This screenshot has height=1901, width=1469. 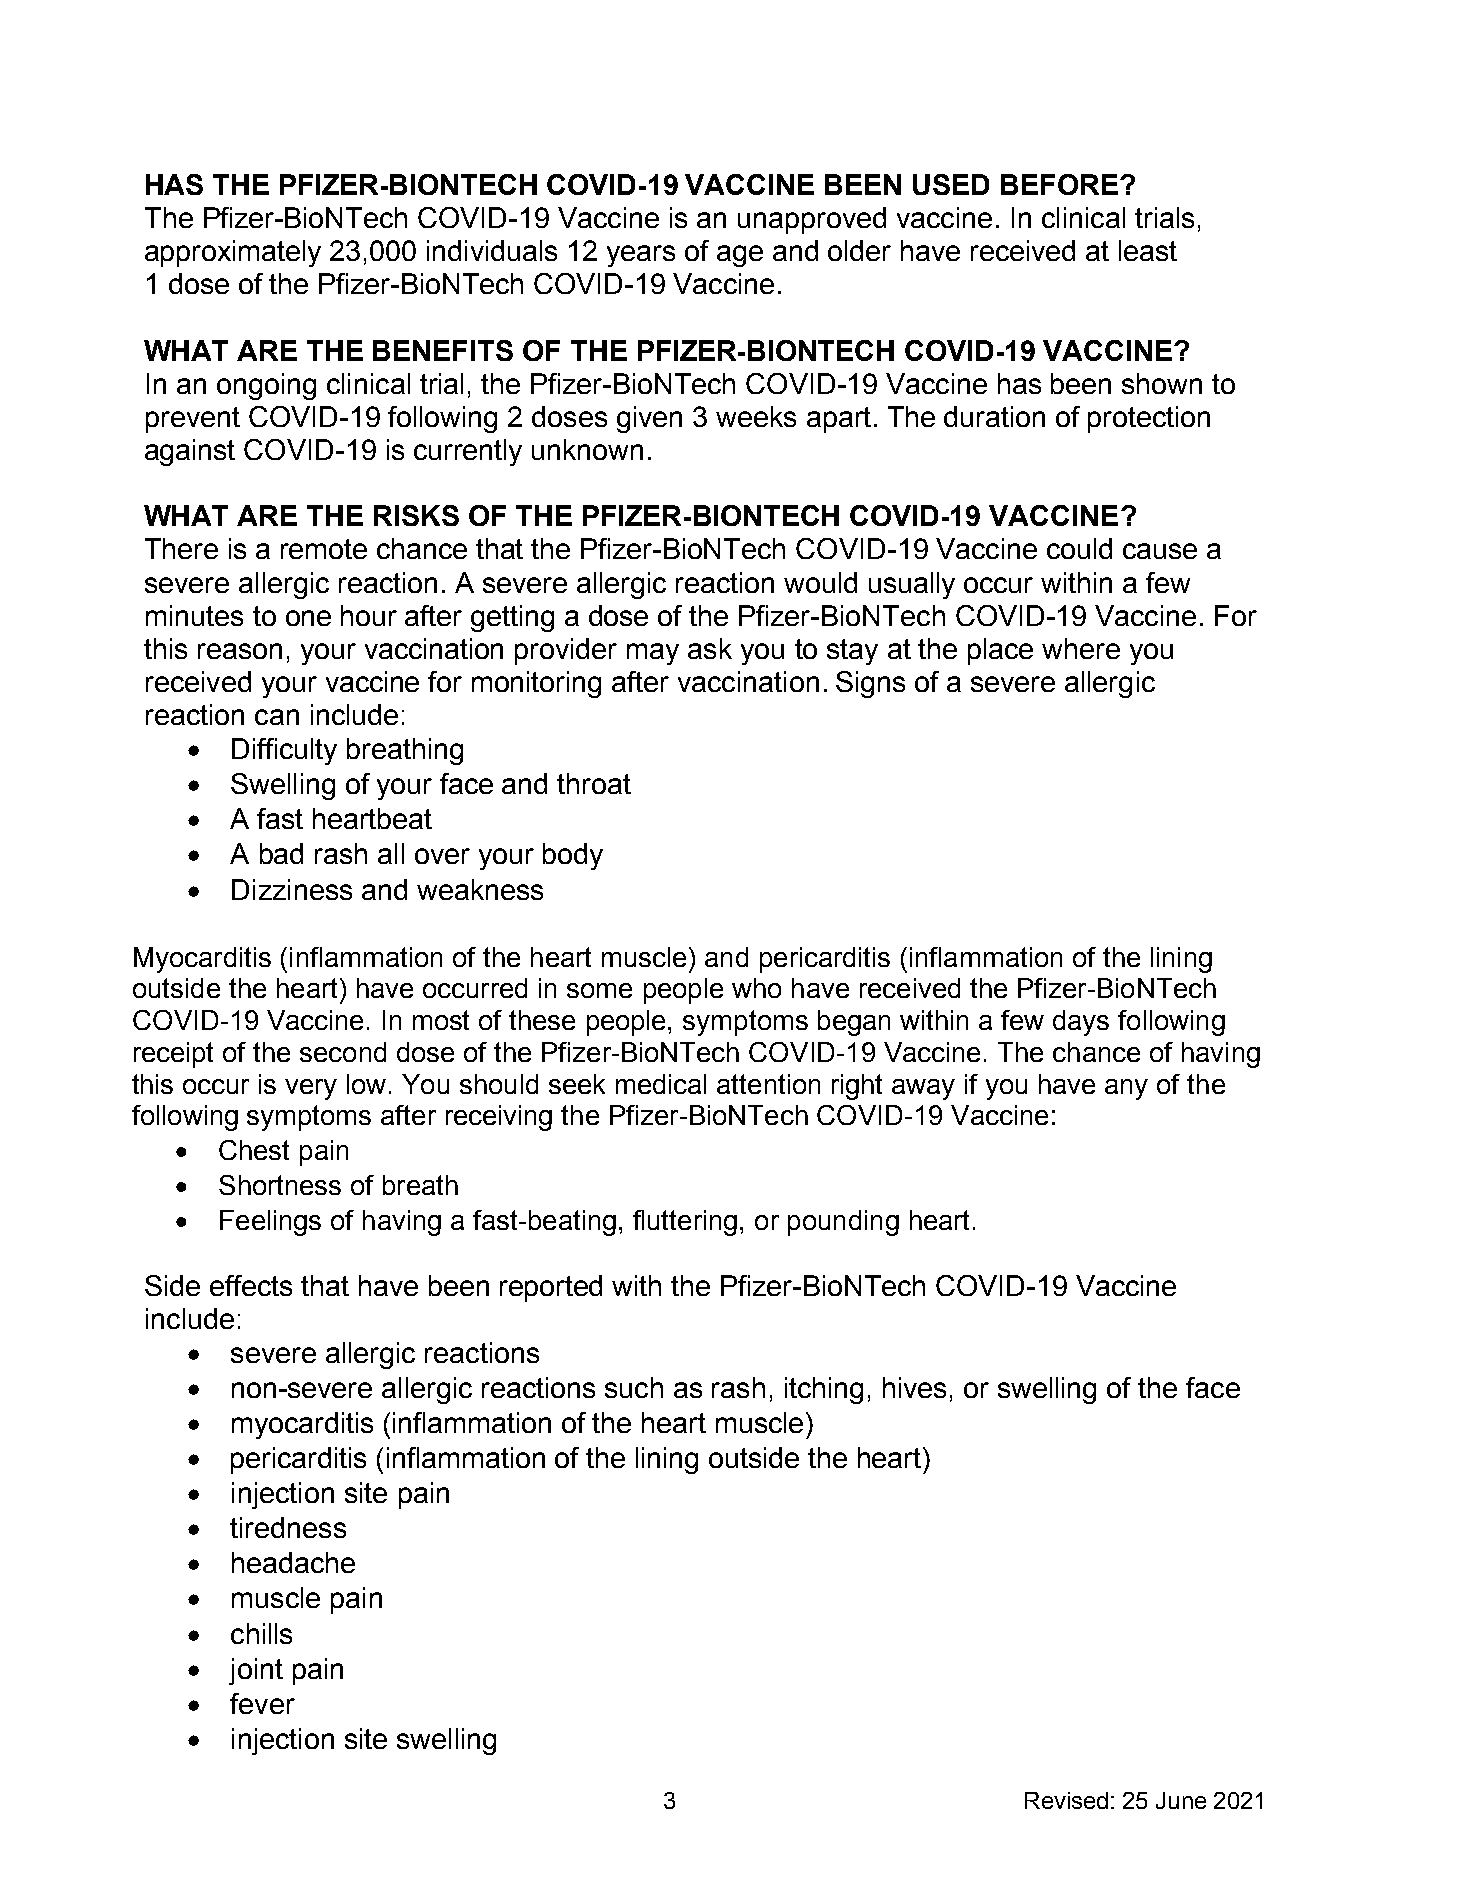 I want to click on where, so click(x=1081, y=648).
